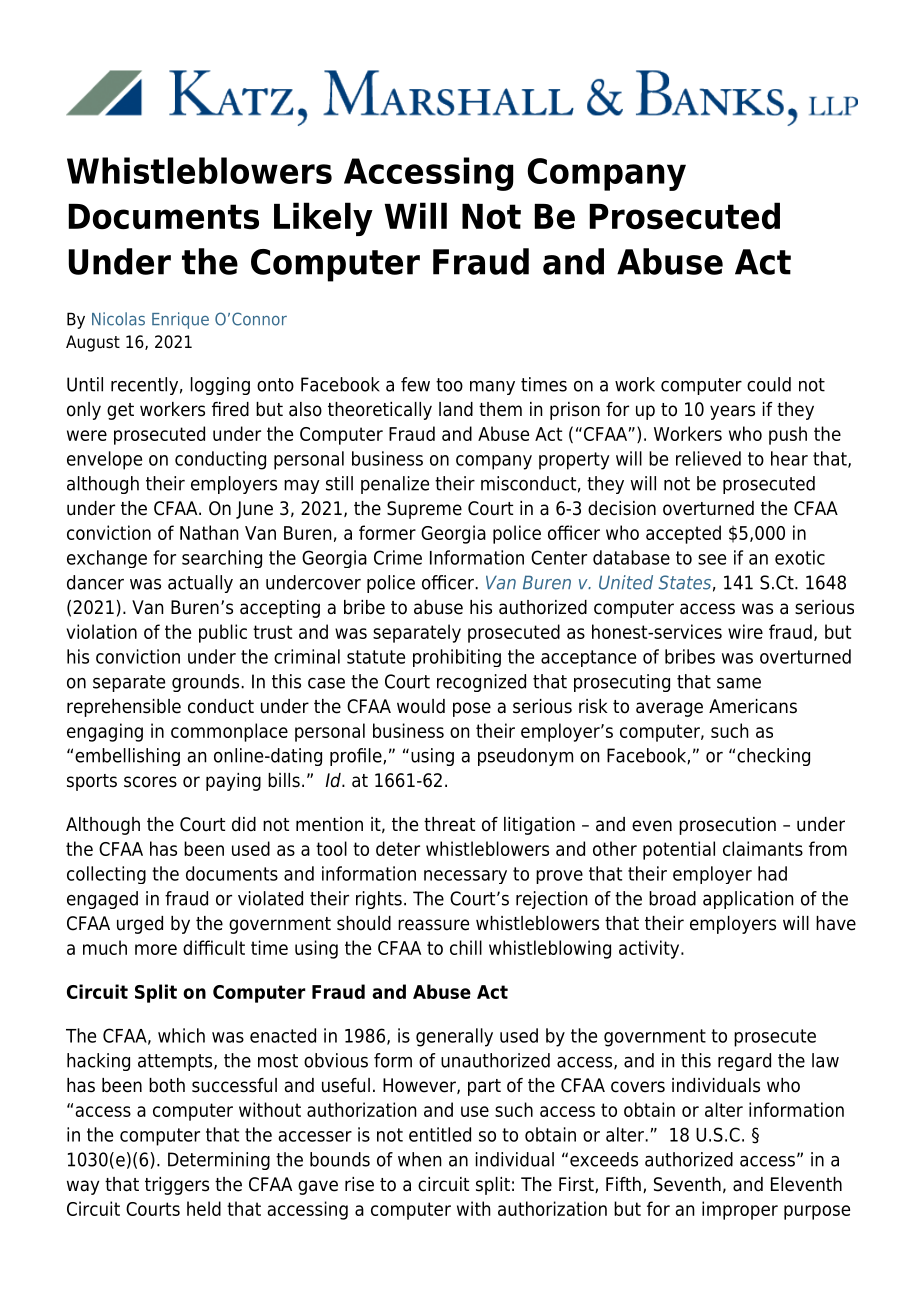 The height and width of the screenshot is (1308, 924). I want to click on could, so click(769, 384).
